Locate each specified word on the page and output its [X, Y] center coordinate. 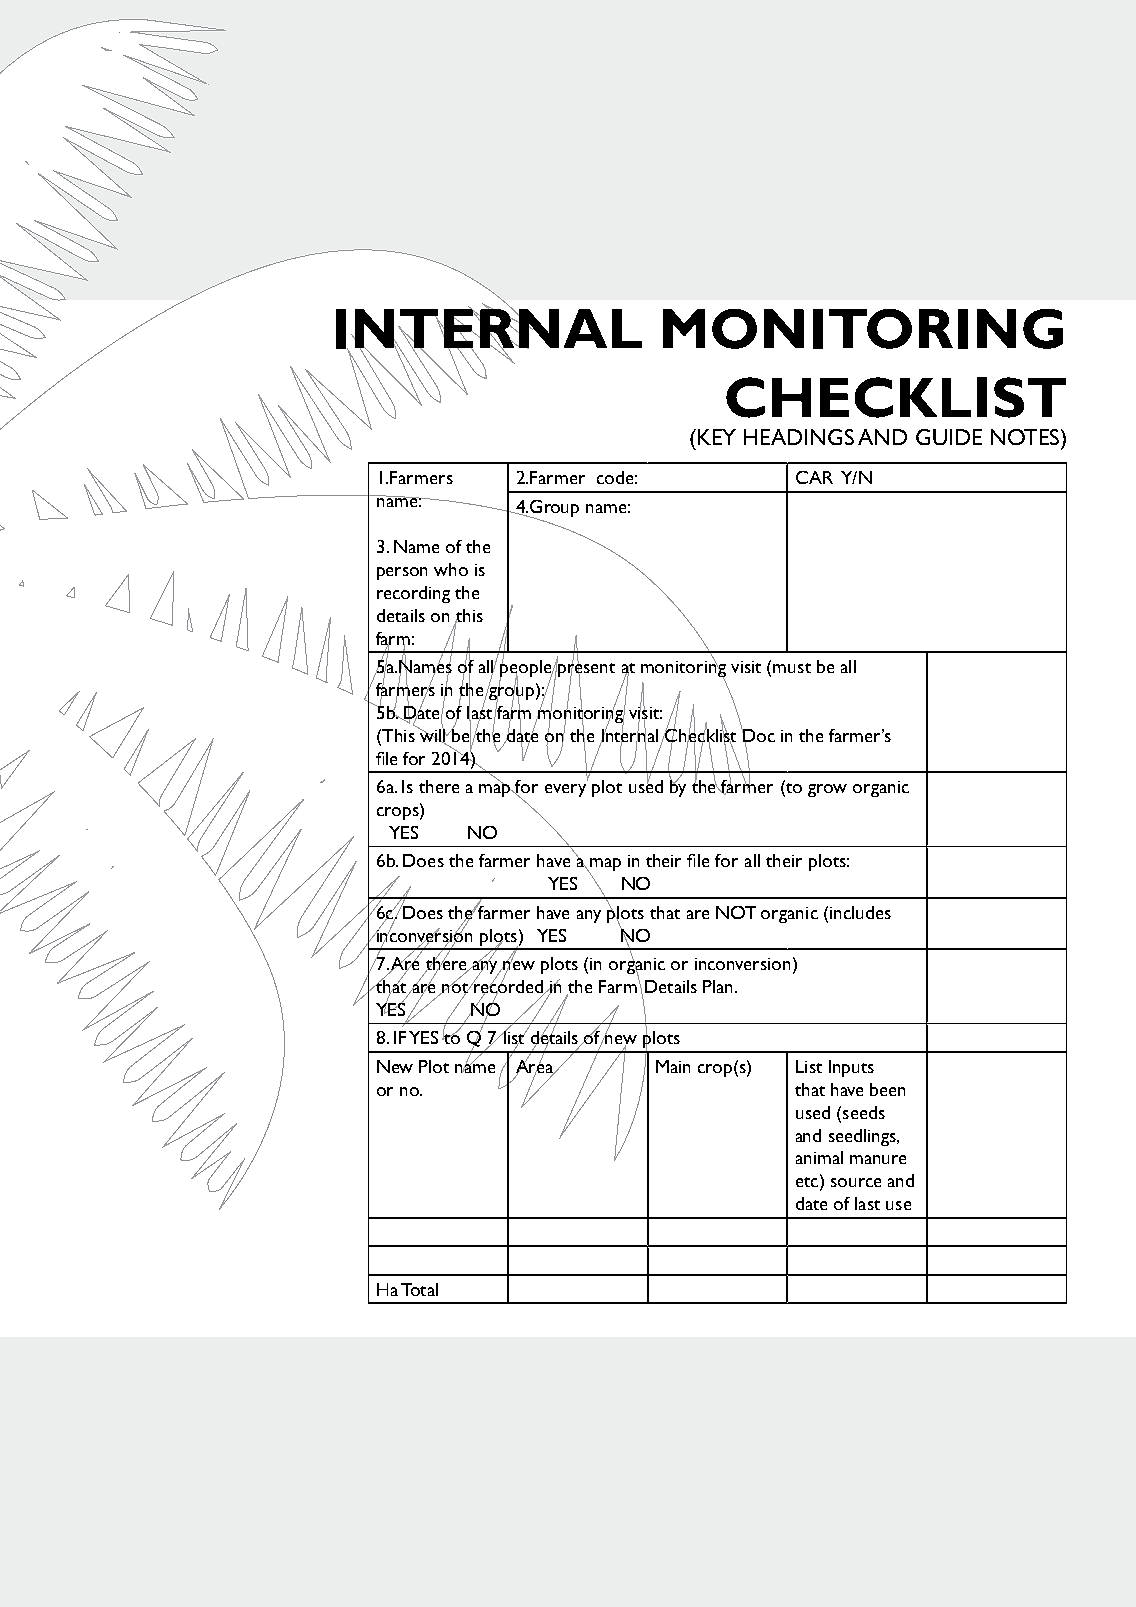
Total [419, 1289]
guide [949, 437]
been [887, 1089]
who [451, 569]
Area [535, 1066]
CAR [814, 477]
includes [860, 912]
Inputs [851, 1068]
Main [673, 1066]
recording [413, 594]
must [792, 668]
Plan [719, 986]
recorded [509, 986]
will [433, 735]
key [715, 437]
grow [827, 790]
